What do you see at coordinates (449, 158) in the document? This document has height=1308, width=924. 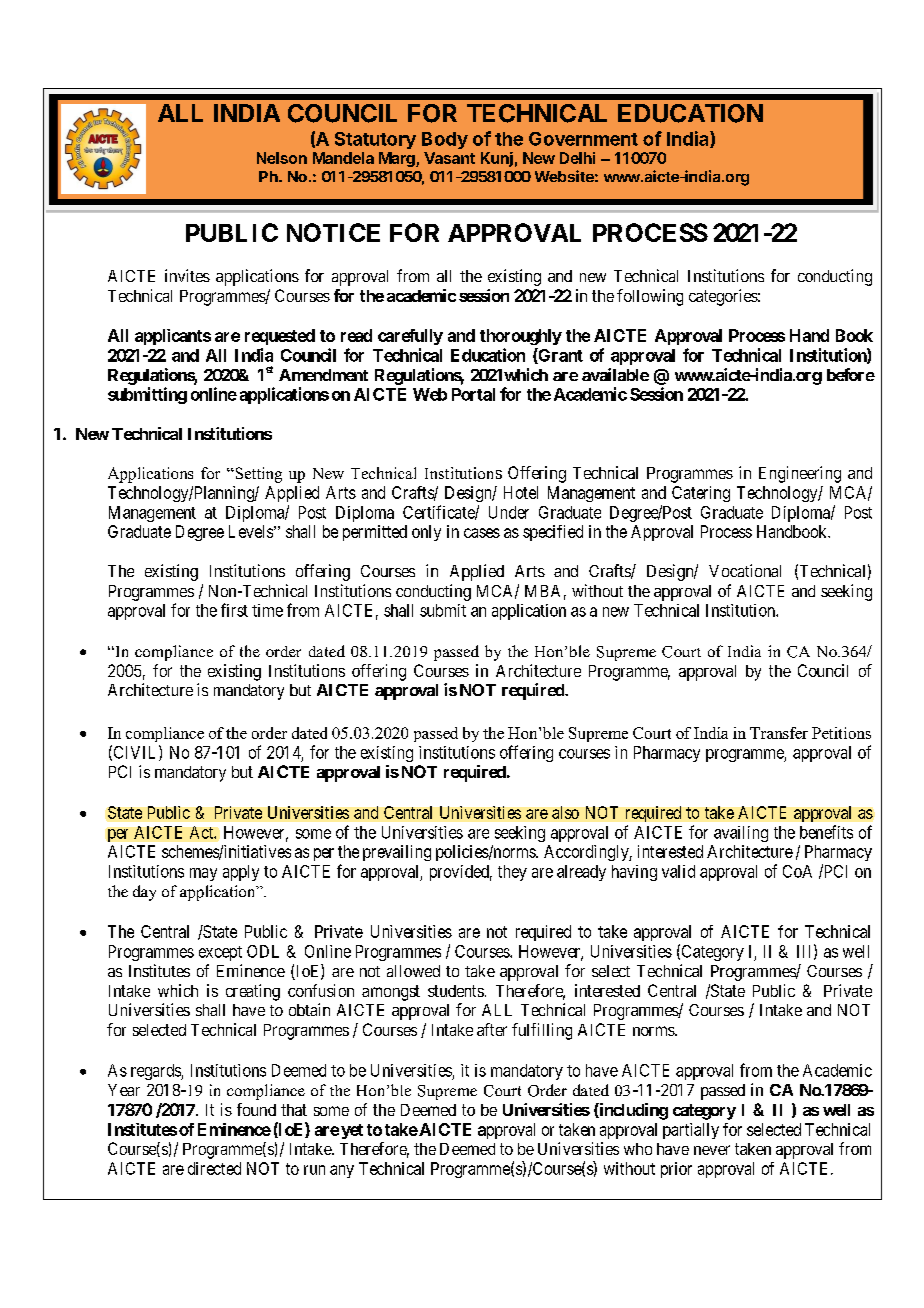 I see `Vasant` at bounding box center [449, 158].
